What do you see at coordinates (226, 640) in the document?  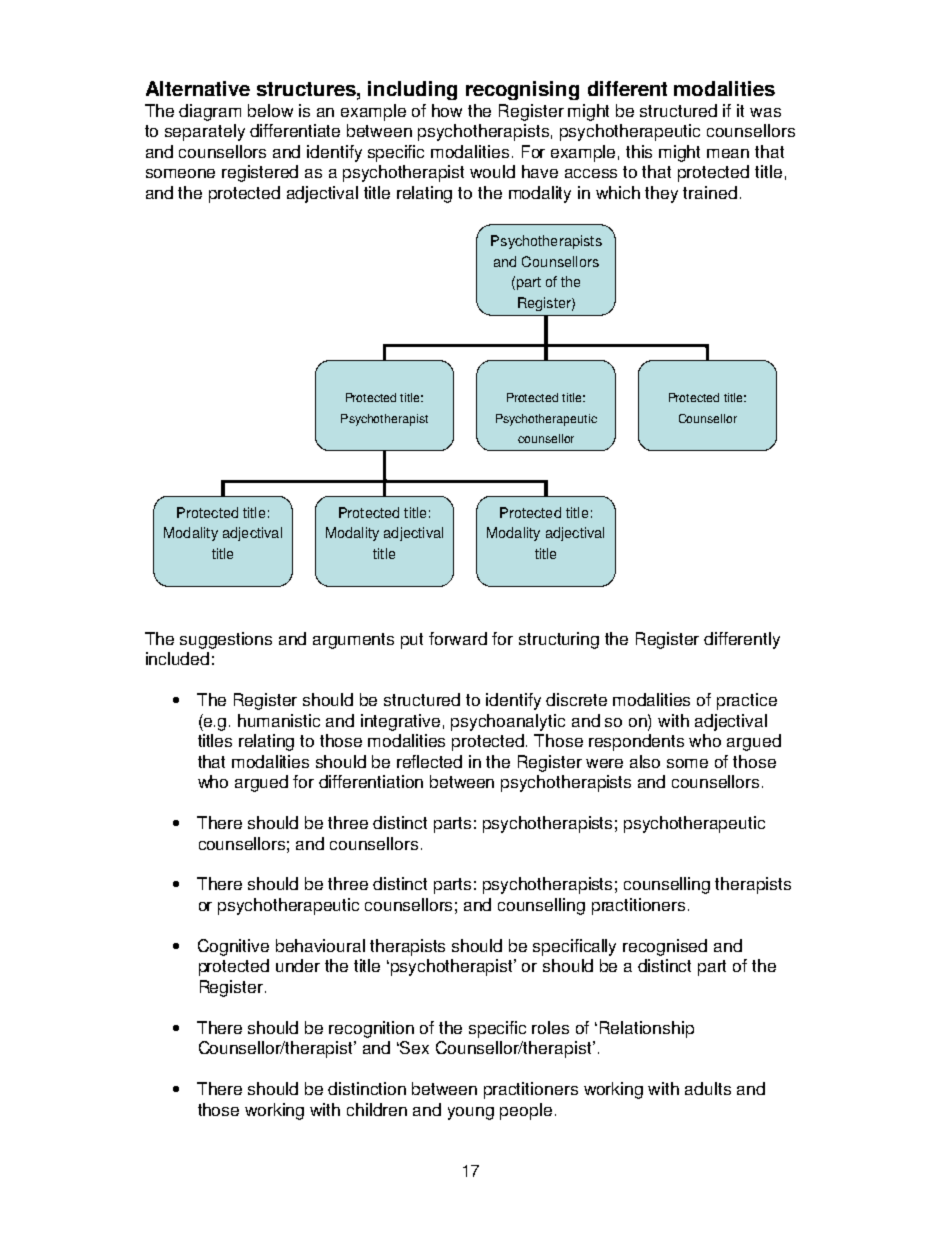 I see `suggestions` at bounding box center [226, 640].
